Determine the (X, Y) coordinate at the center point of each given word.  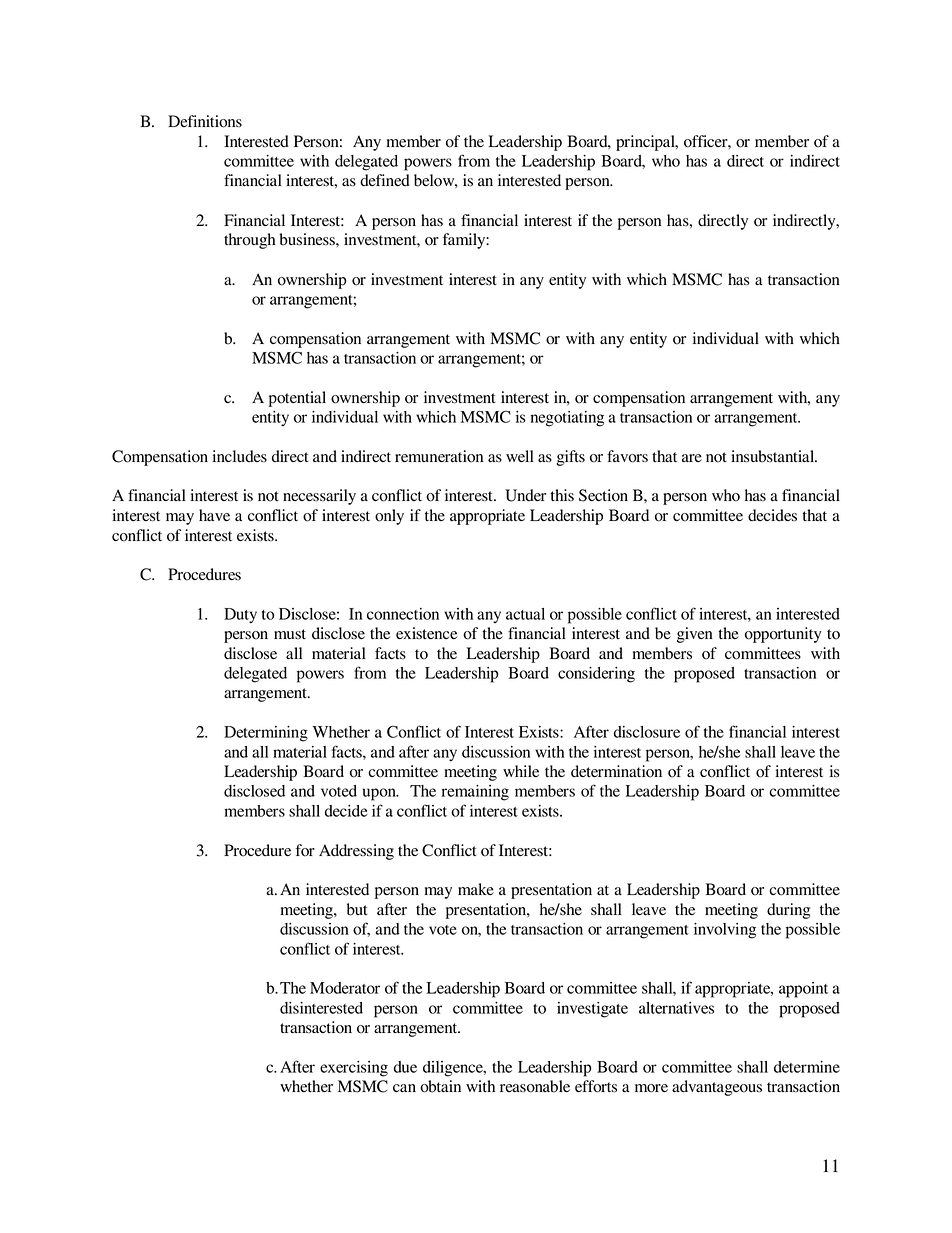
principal (646, 143)
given (695, 635)
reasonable (535, 1086)
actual (525, 614)
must (290, 634)
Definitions (205, 121)
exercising (354, 1069)
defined (385, 180)
